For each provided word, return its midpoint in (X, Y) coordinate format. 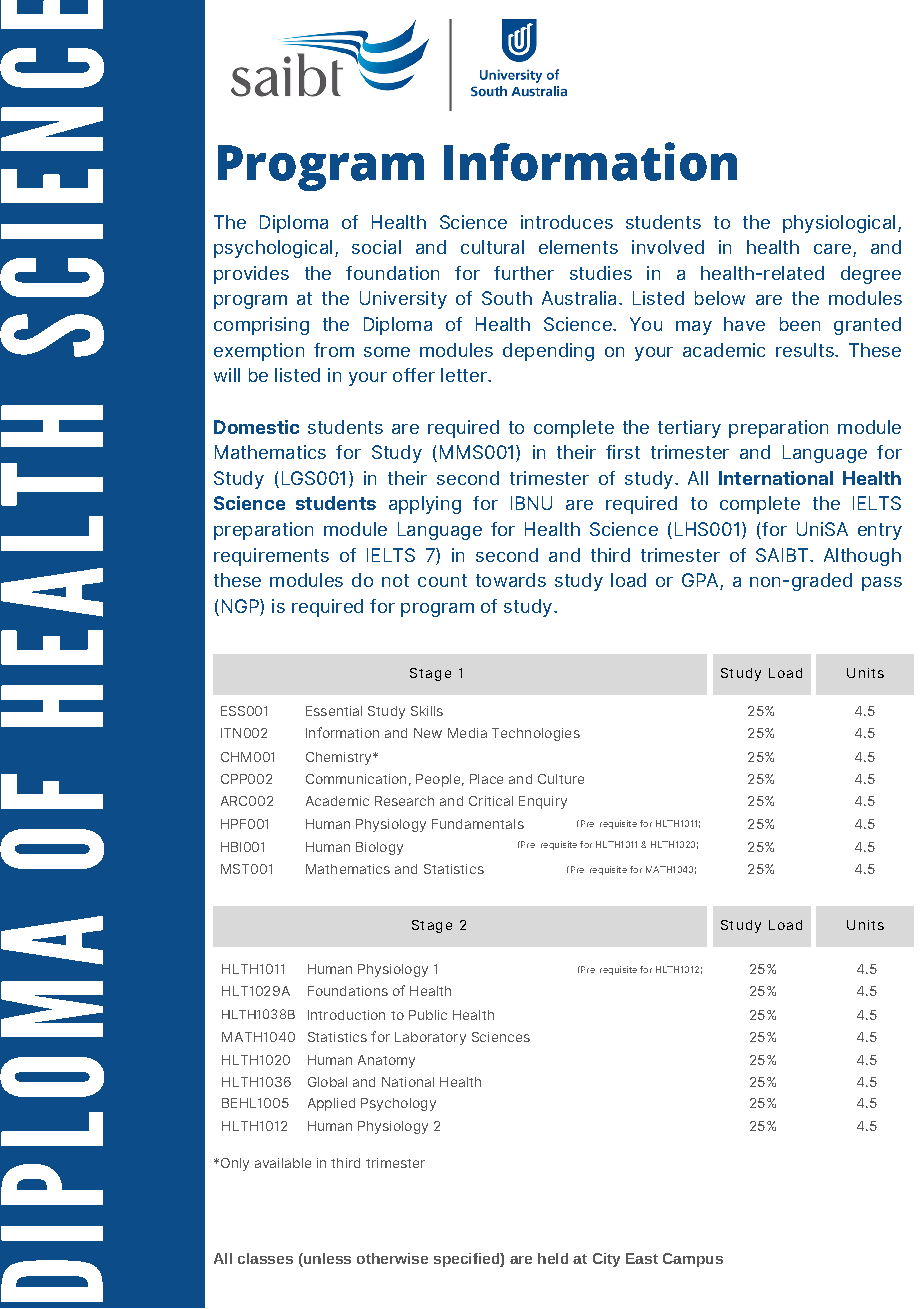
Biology (379, 848)
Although (862, 557)
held (553, 1258)
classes (265, 1258)
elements (578, 247)
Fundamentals (478, 824)
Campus (693, 1260)
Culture (561, 779)
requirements (271, 557)
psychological (273, 249)
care (832, 249)
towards (511, 580)
